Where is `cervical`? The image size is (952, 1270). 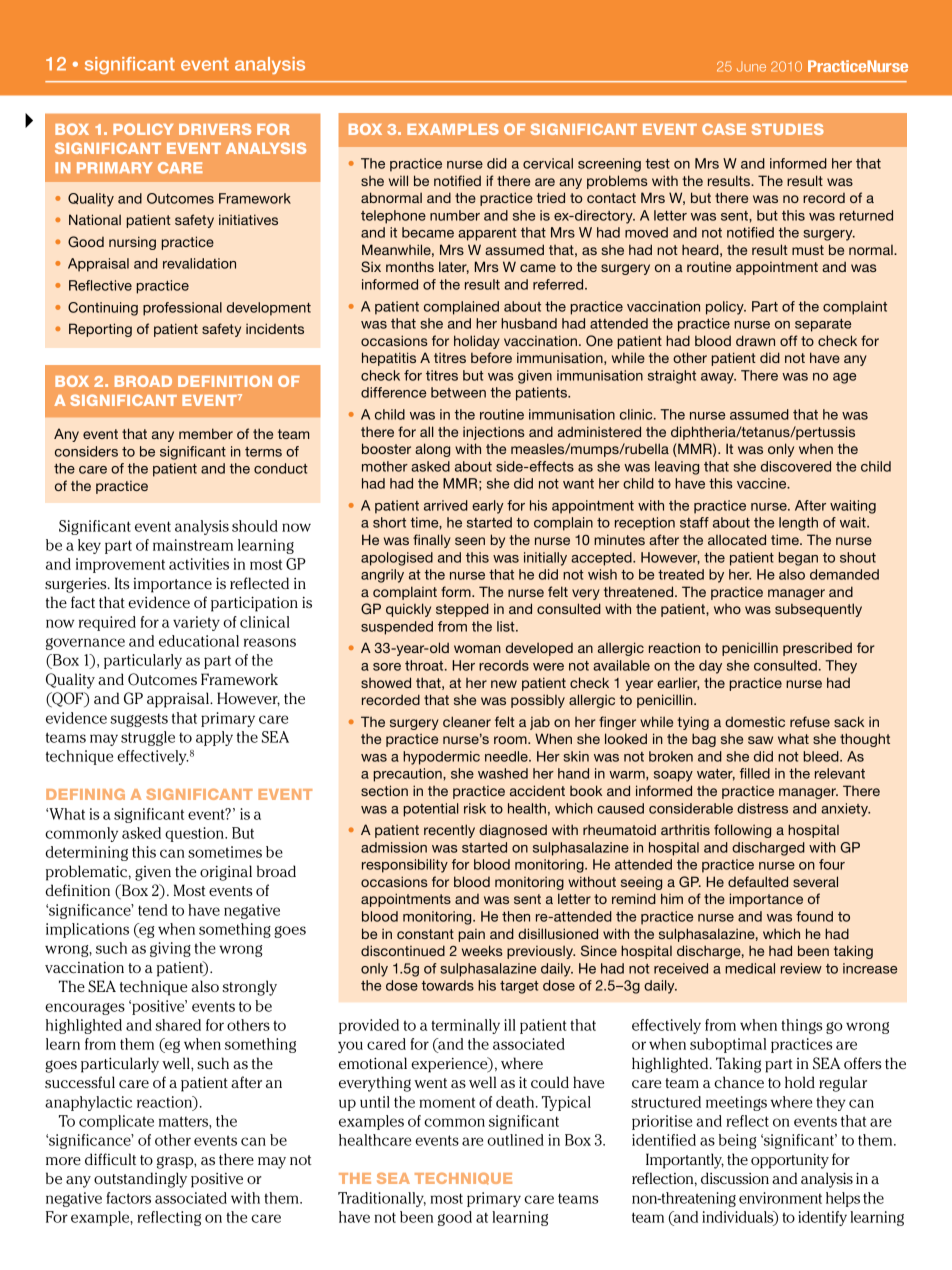 cervical is located at coordinates (548, 163).
